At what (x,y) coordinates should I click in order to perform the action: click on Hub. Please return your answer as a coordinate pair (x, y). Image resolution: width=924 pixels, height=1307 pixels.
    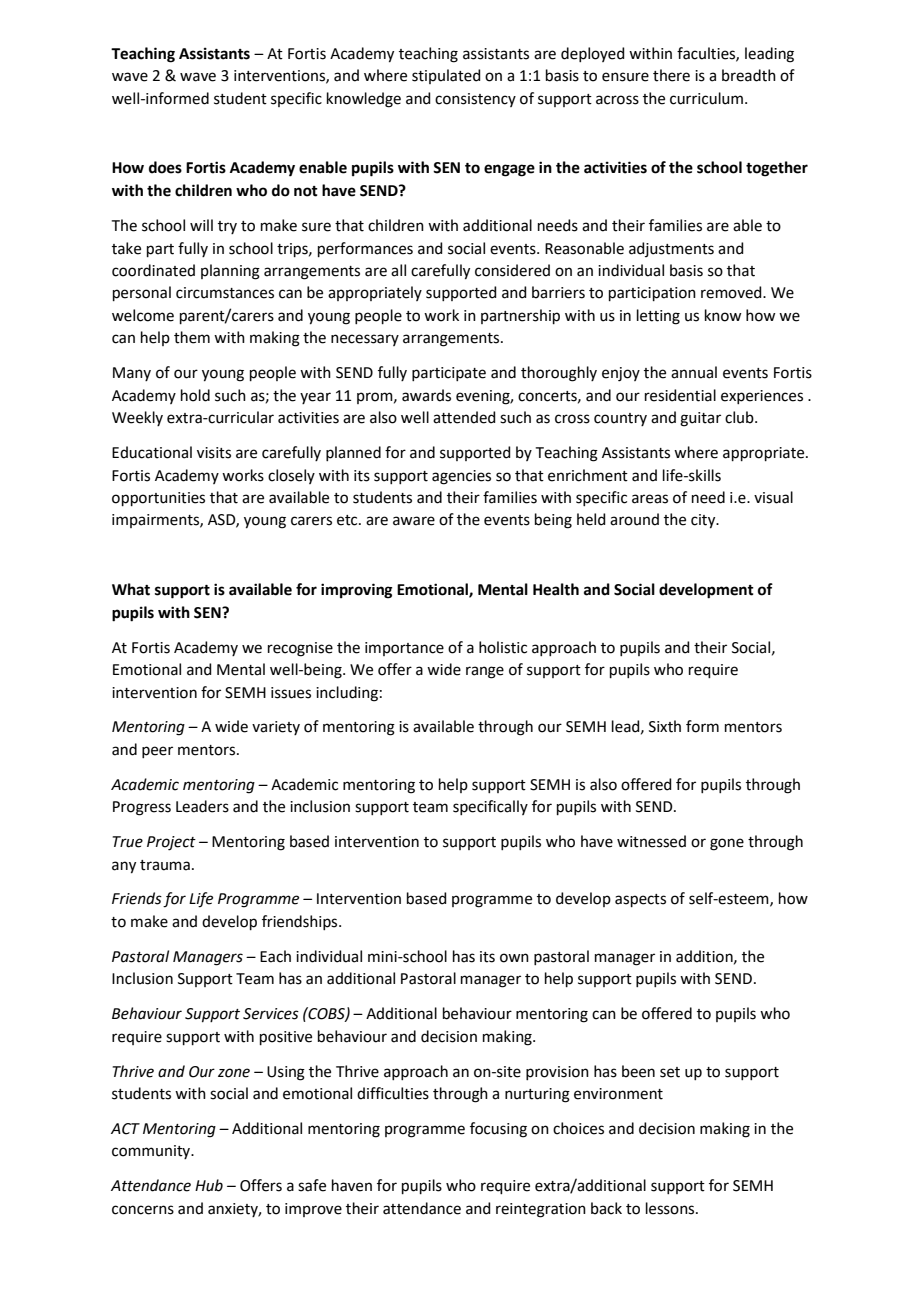
    Looking at the image, I should click on (209, 1185).
